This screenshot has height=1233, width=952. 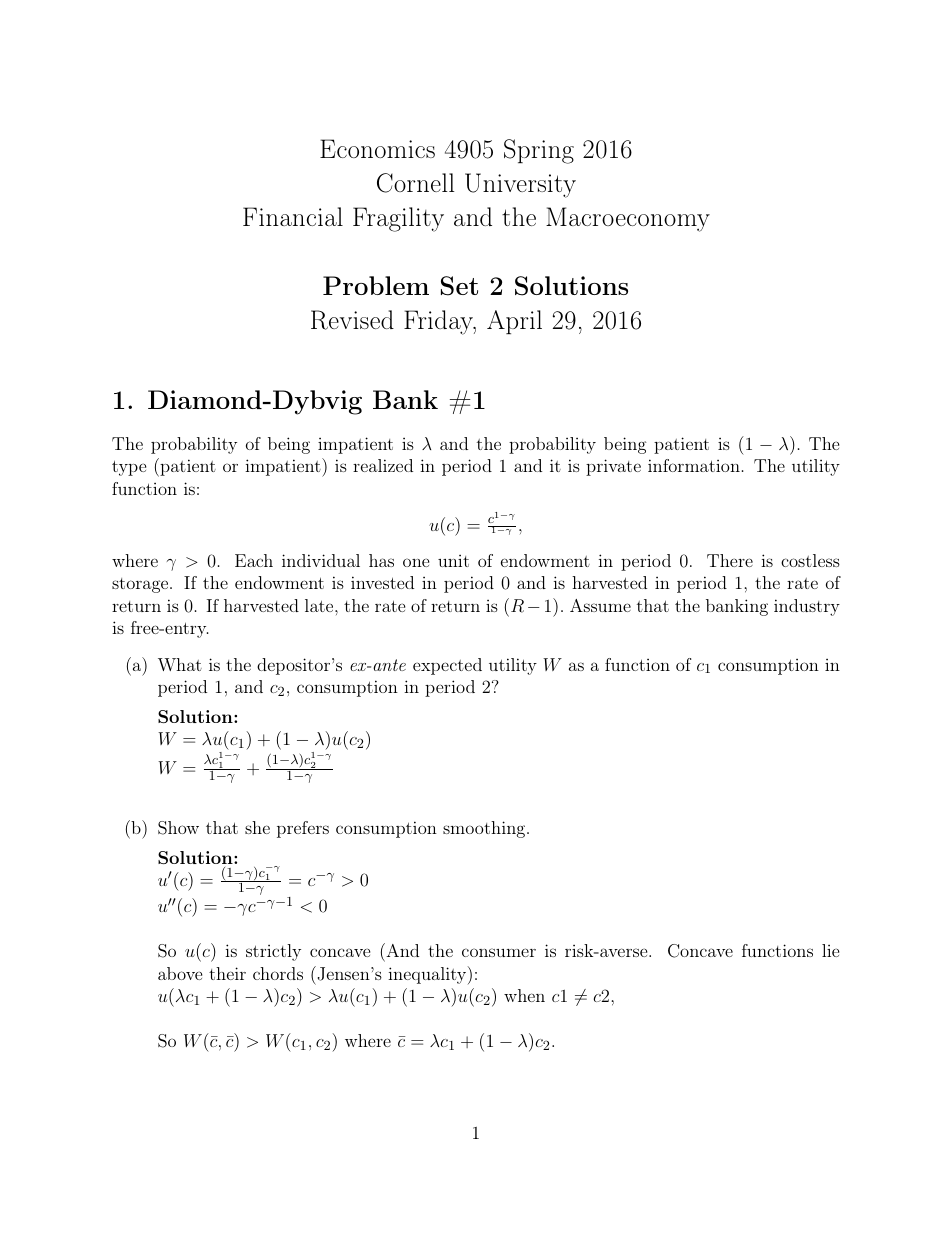 I want to click on What, so click(x=180, y=664).
